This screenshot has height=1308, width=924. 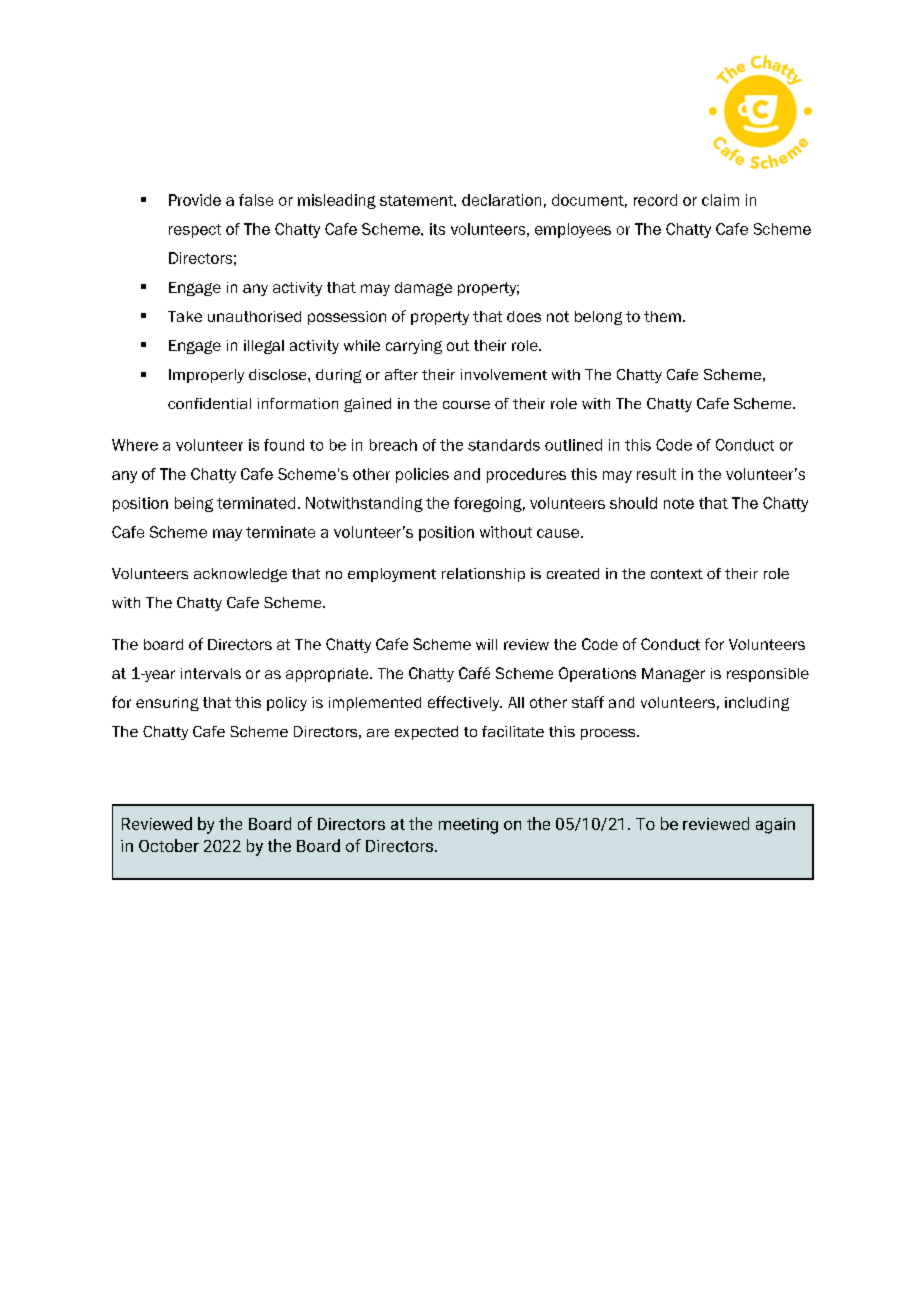 I want to click on policies, so click(x=422, y=475).
